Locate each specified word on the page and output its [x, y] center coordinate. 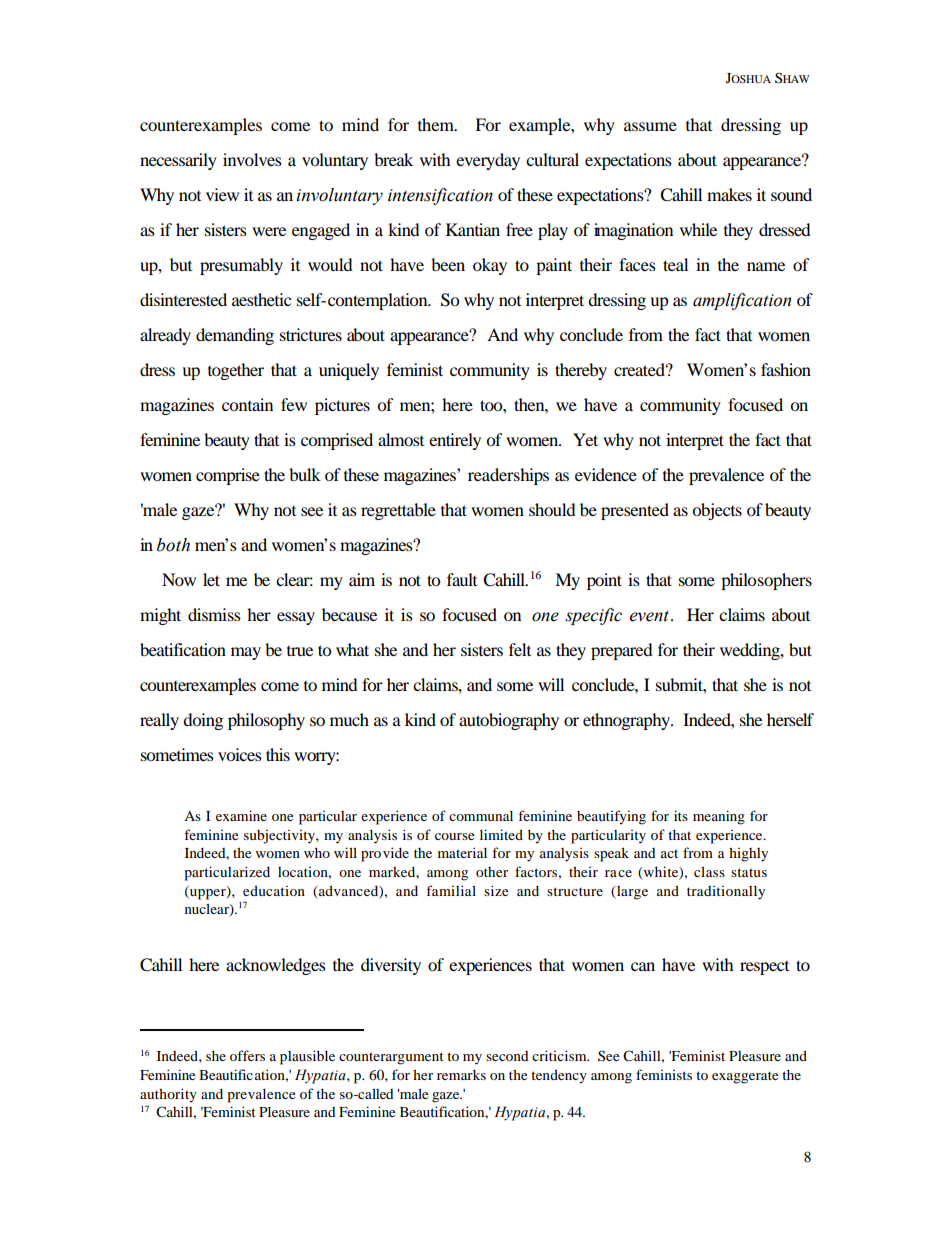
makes [729, 194]
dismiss [214, 614]
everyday [488, 161]
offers [247, 1055]
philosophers [766, 581]
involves [252, 159]
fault [462, 579]
